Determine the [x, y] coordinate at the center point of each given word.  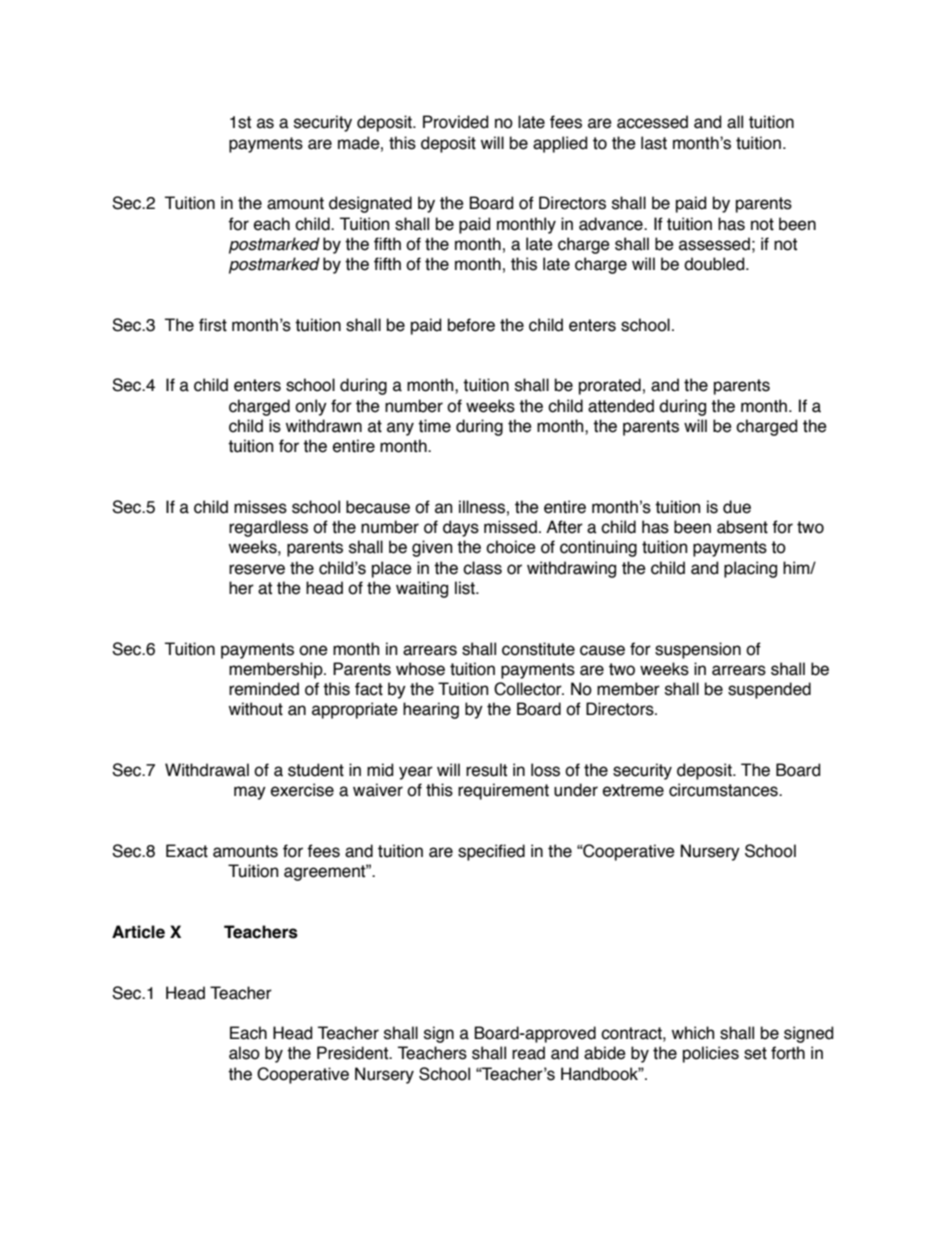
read [528, 1053]
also [244, 1053]
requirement [503, 791]
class [482, 568]
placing [750, 569]
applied [560, 144]
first [213, 325]
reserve [257, 569]
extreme [633, 790]
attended [621, 406]
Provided [455, 122]
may [250, 793]
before [471, 325]
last [654, 143]
